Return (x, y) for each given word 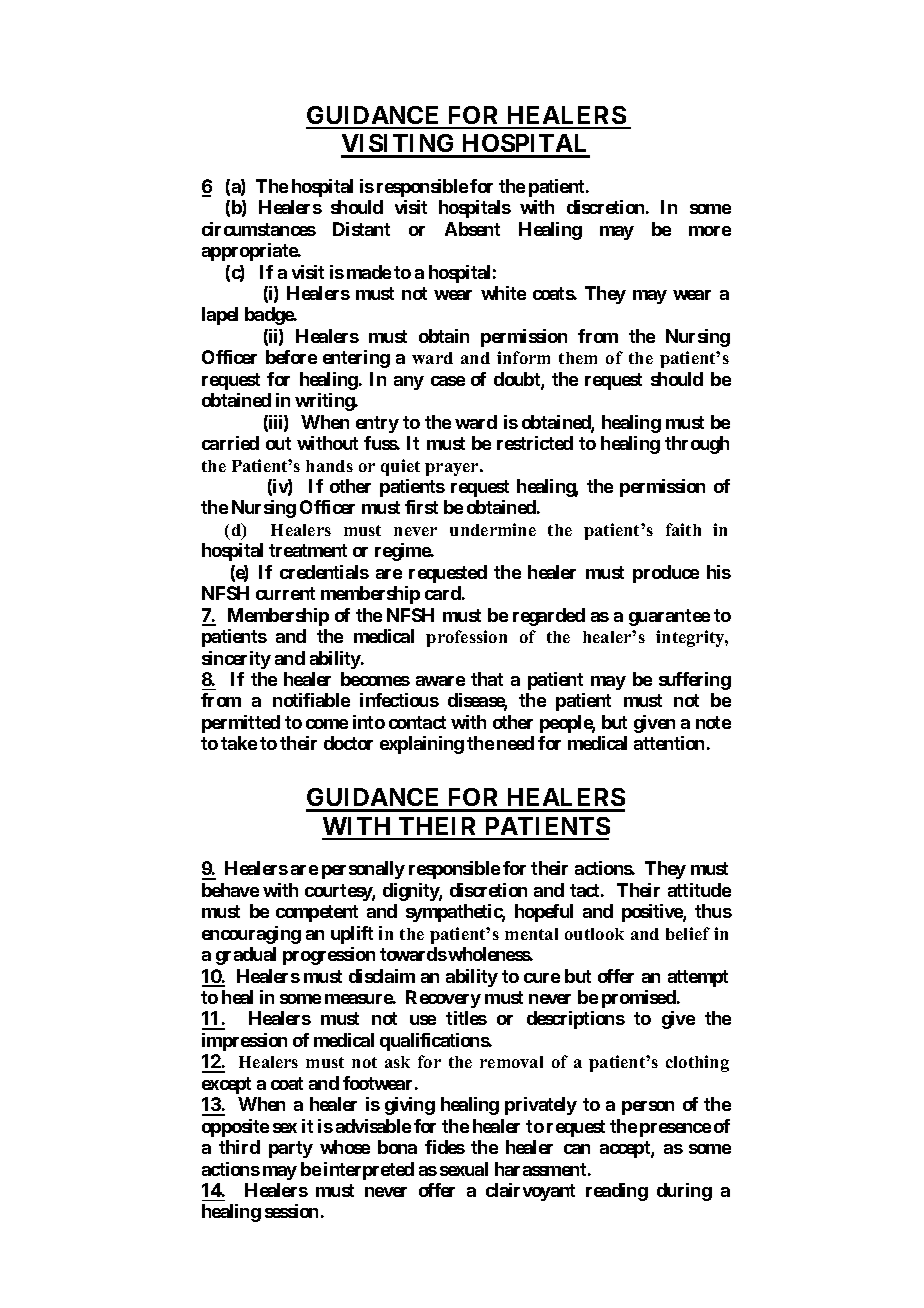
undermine (493, 529)
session (291, 1211)
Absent (472, 229)
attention (669, 743)
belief (688, 933)
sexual (464, 1169)
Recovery (443, 999)
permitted (241, 724)
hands (329, 466)
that (487, 679)
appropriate (250, 252)
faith (683, 529)
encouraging (251, 935)
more (710, 231)
